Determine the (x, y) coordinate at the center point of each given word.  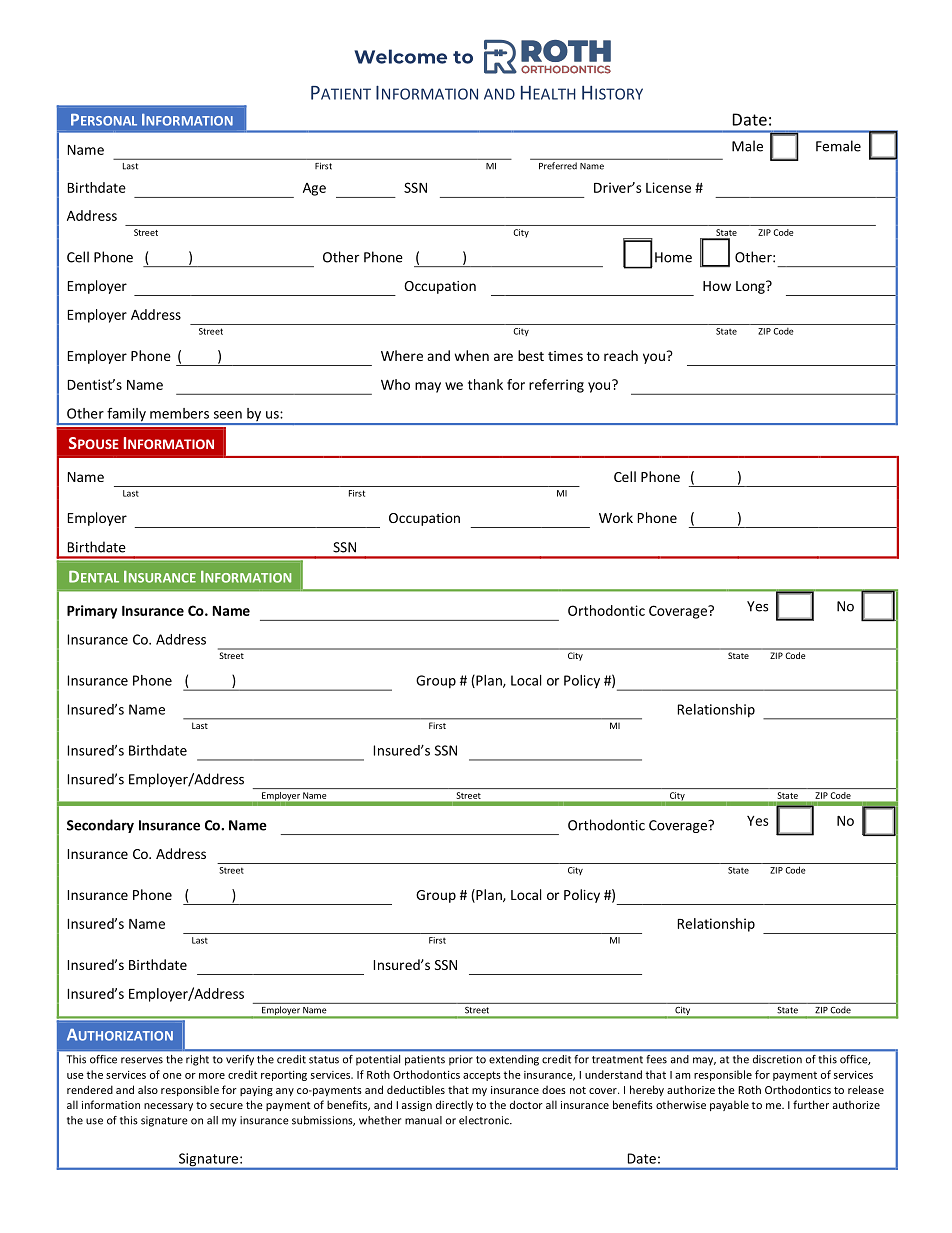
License (668, 187)
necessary (168, 1107)
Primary (92, 612)
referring (556, 386)
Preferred (558, 166)
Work (616, 517)
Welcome (400, 56)
